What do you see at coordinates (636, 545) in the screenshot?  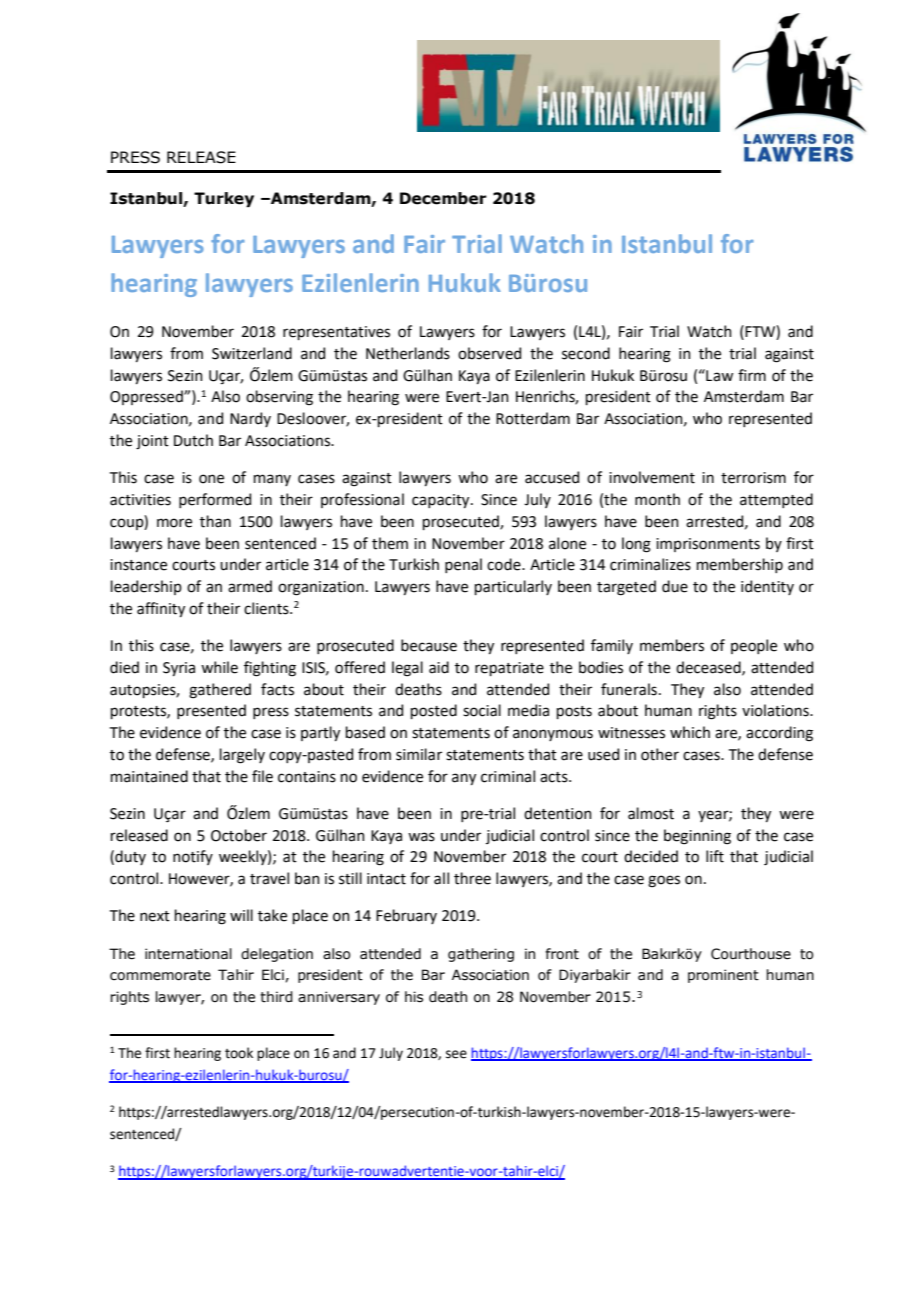 I see `long` at bounding box center [636, 545].
